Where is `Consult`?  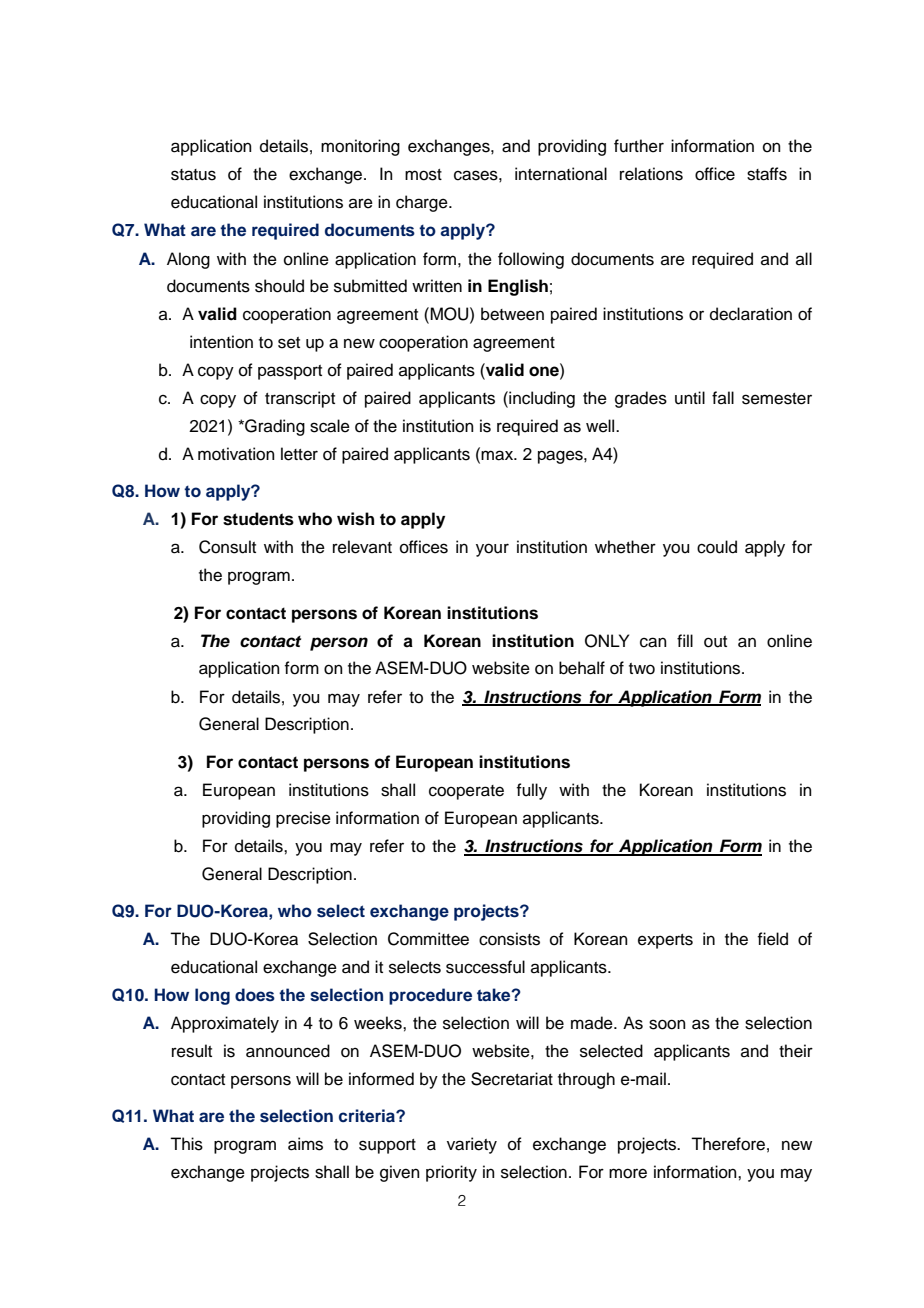 Consult is located at coordinates (227, 547).
